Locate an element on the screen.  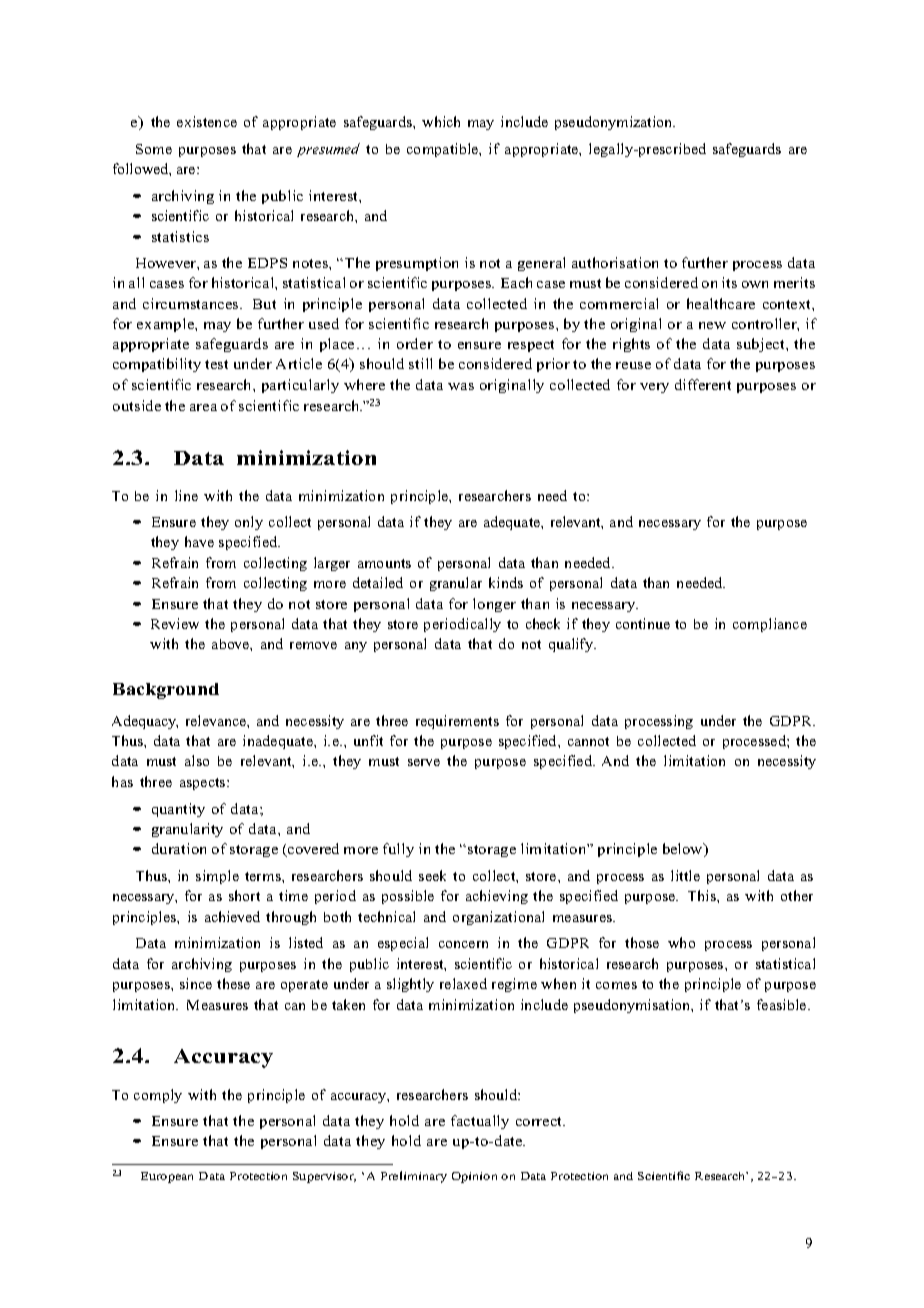
Review is located at coordinates (175, 623).
